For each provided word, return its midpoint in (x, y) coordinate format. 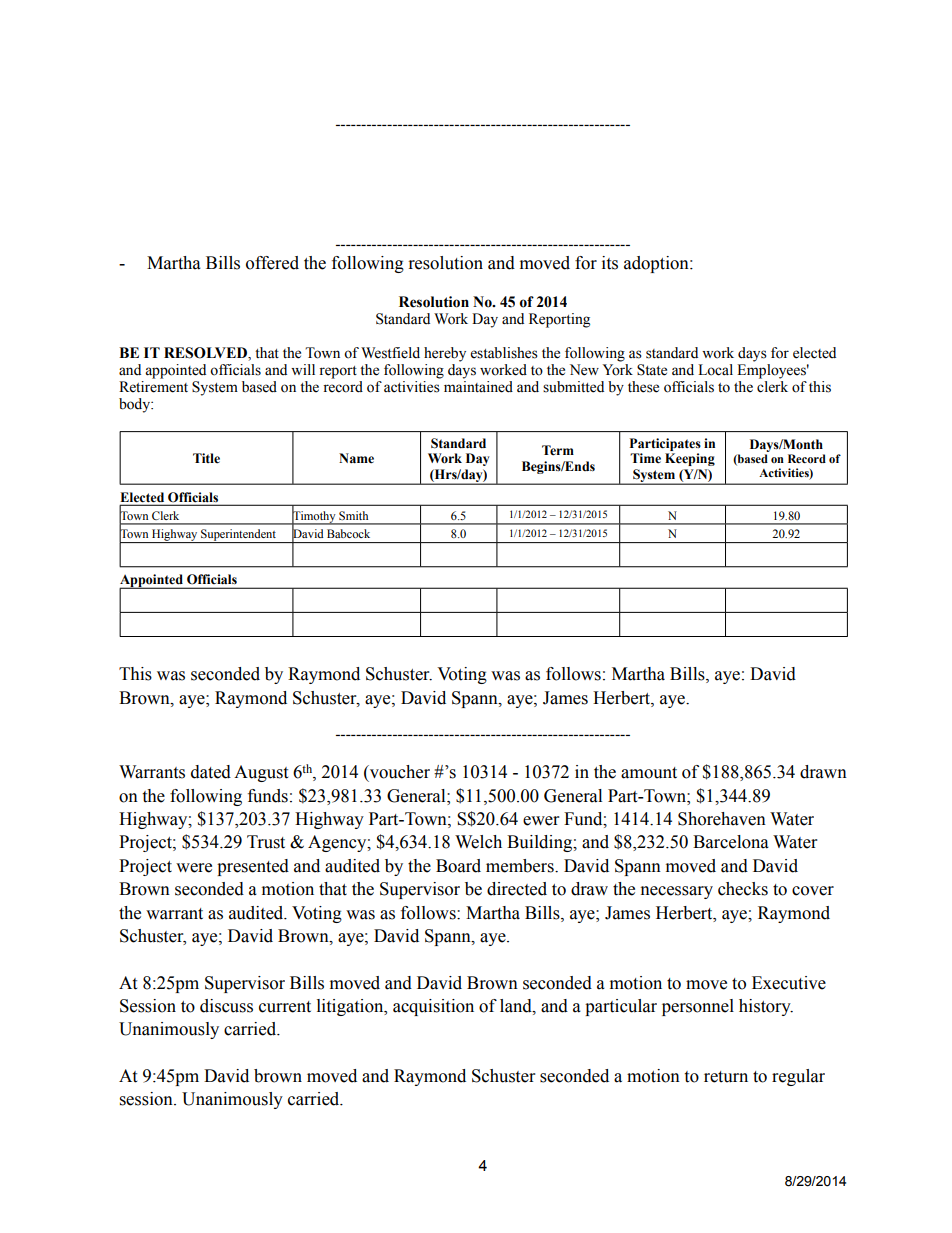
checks (743, 889)
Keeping (690, 459)
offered (272, 263)
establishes (504, 353)
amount (649, 773)
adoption (657, 264)
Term (558, 450)
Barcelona (731, 842)
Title (206, 458)
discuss (226, 1006)
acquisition (433, 1007)
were (194, 868)
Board (458, 866)
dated (211, 772)
